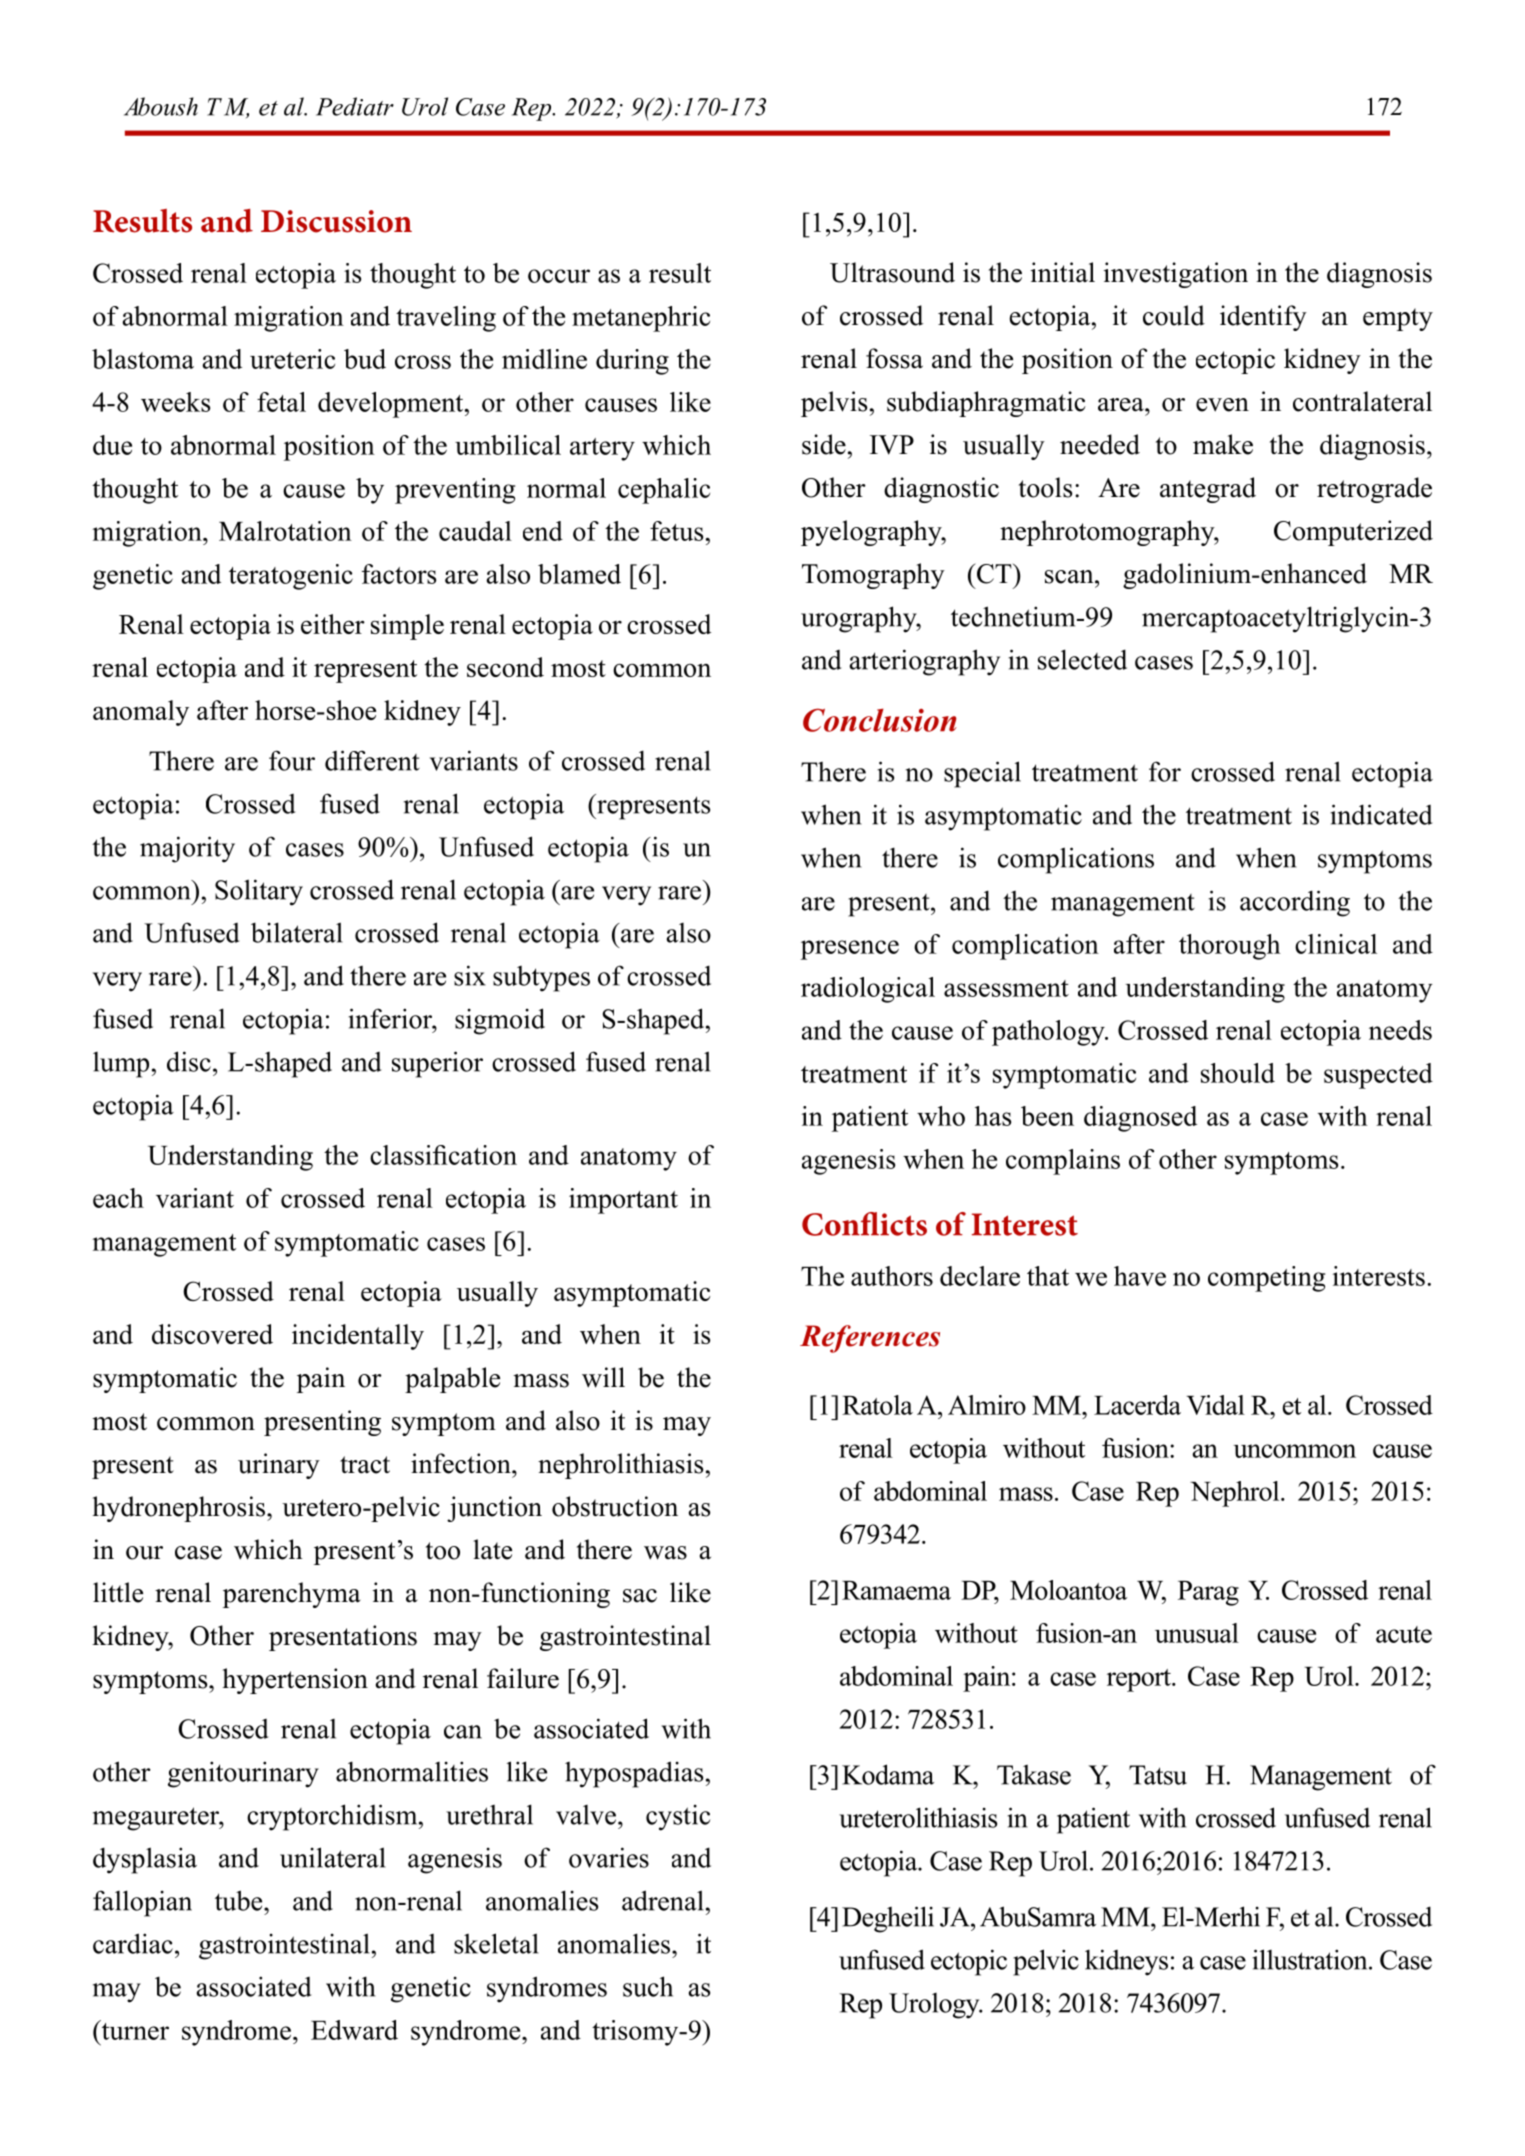  I want to click on investigation, so click(1176, 275).
